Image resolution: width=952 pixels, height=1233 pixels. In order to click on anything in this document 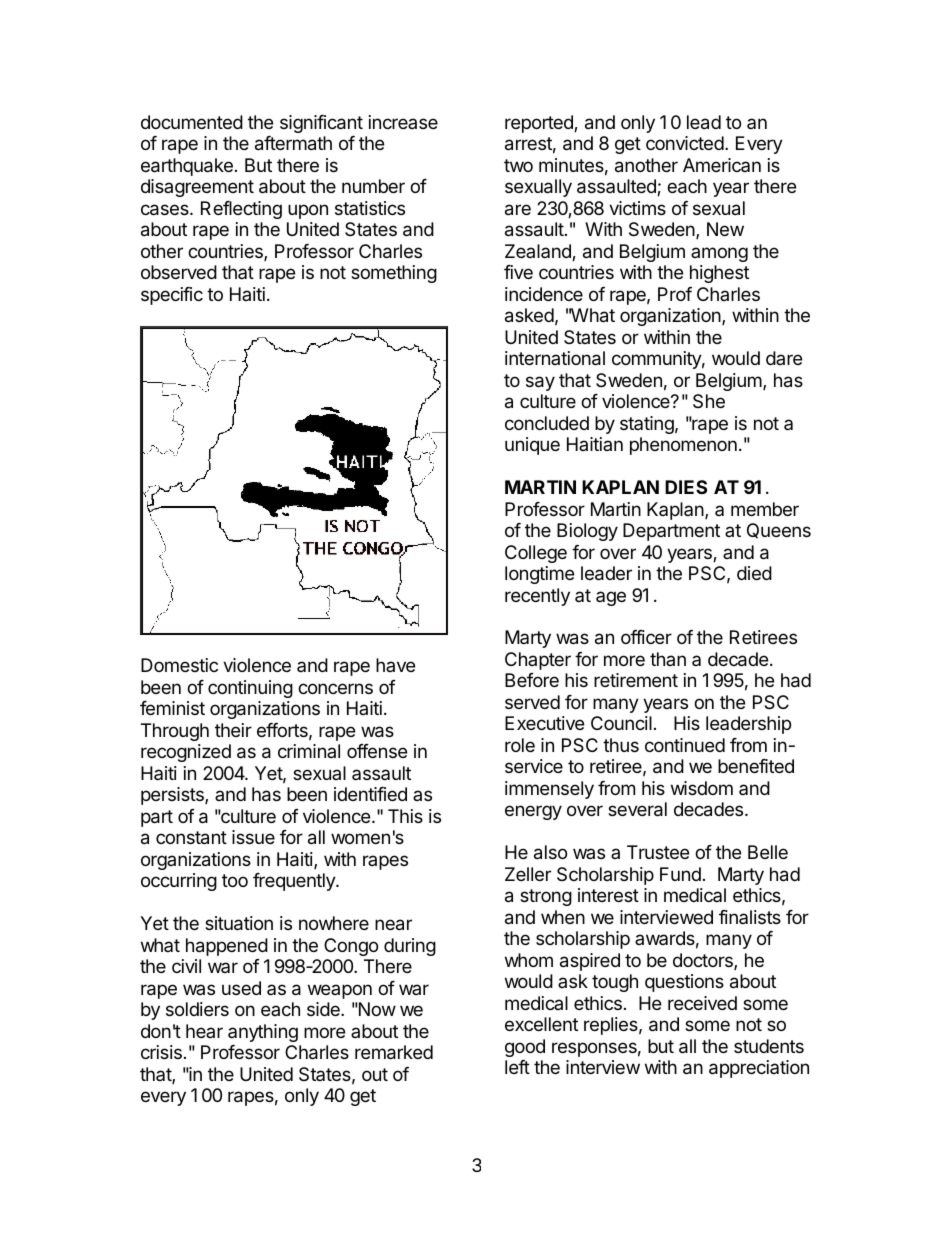, I will do `click(263, 1033)`.
